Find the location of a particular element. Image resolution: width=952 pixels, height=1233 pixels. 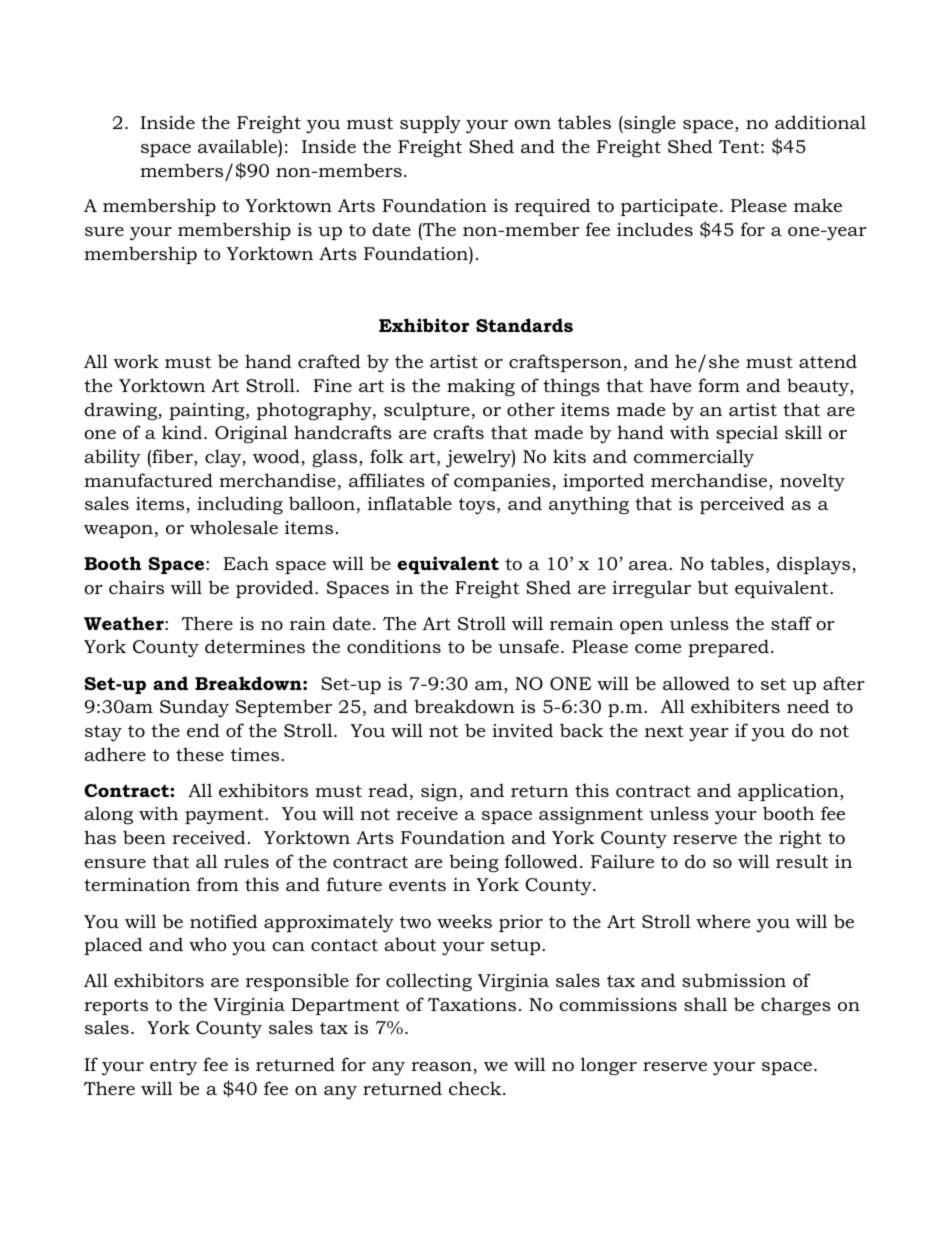

these is located at coordinates (200, 754).
